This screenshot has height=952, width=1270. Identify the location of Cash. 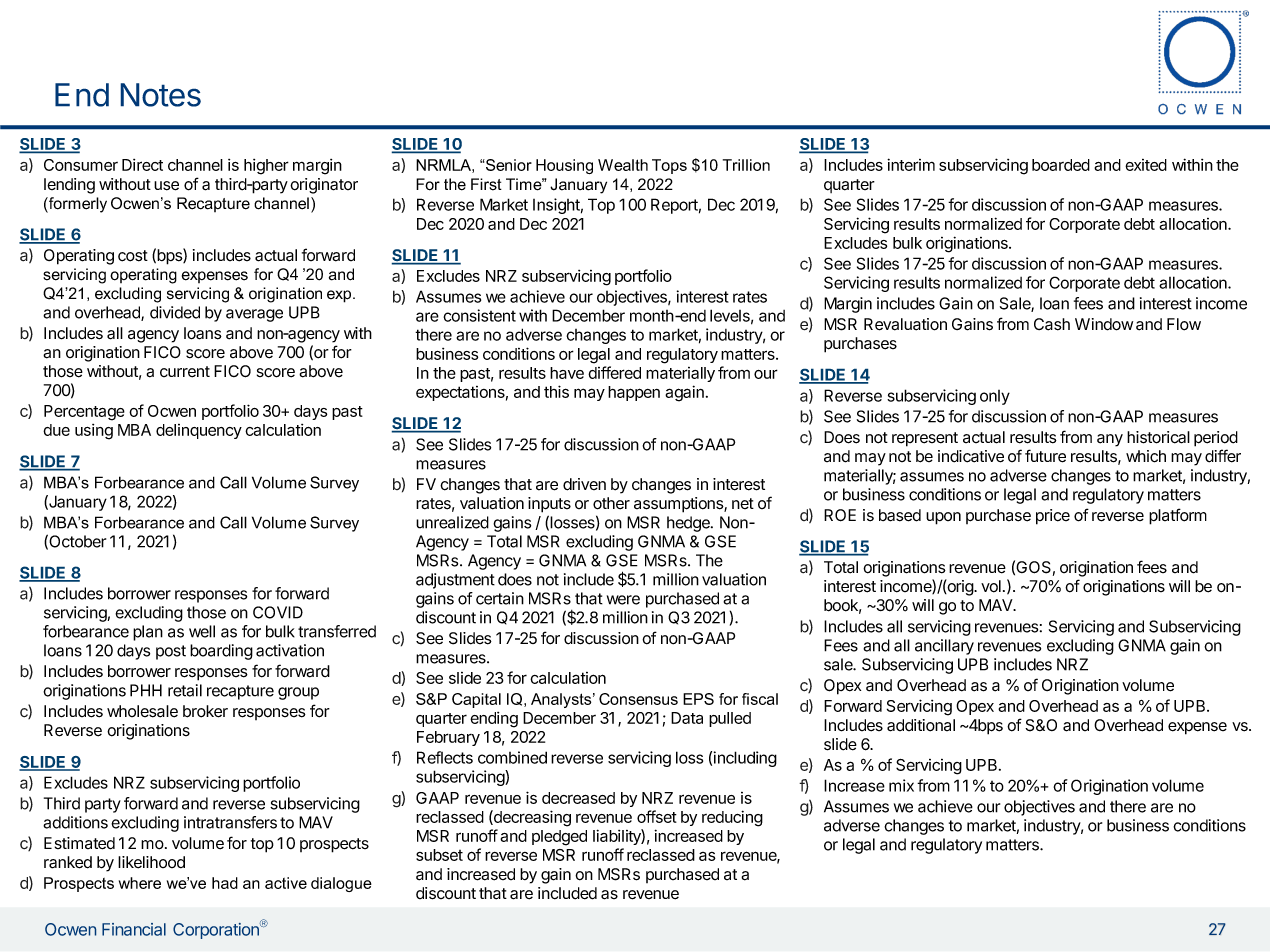
(1052, 324).
